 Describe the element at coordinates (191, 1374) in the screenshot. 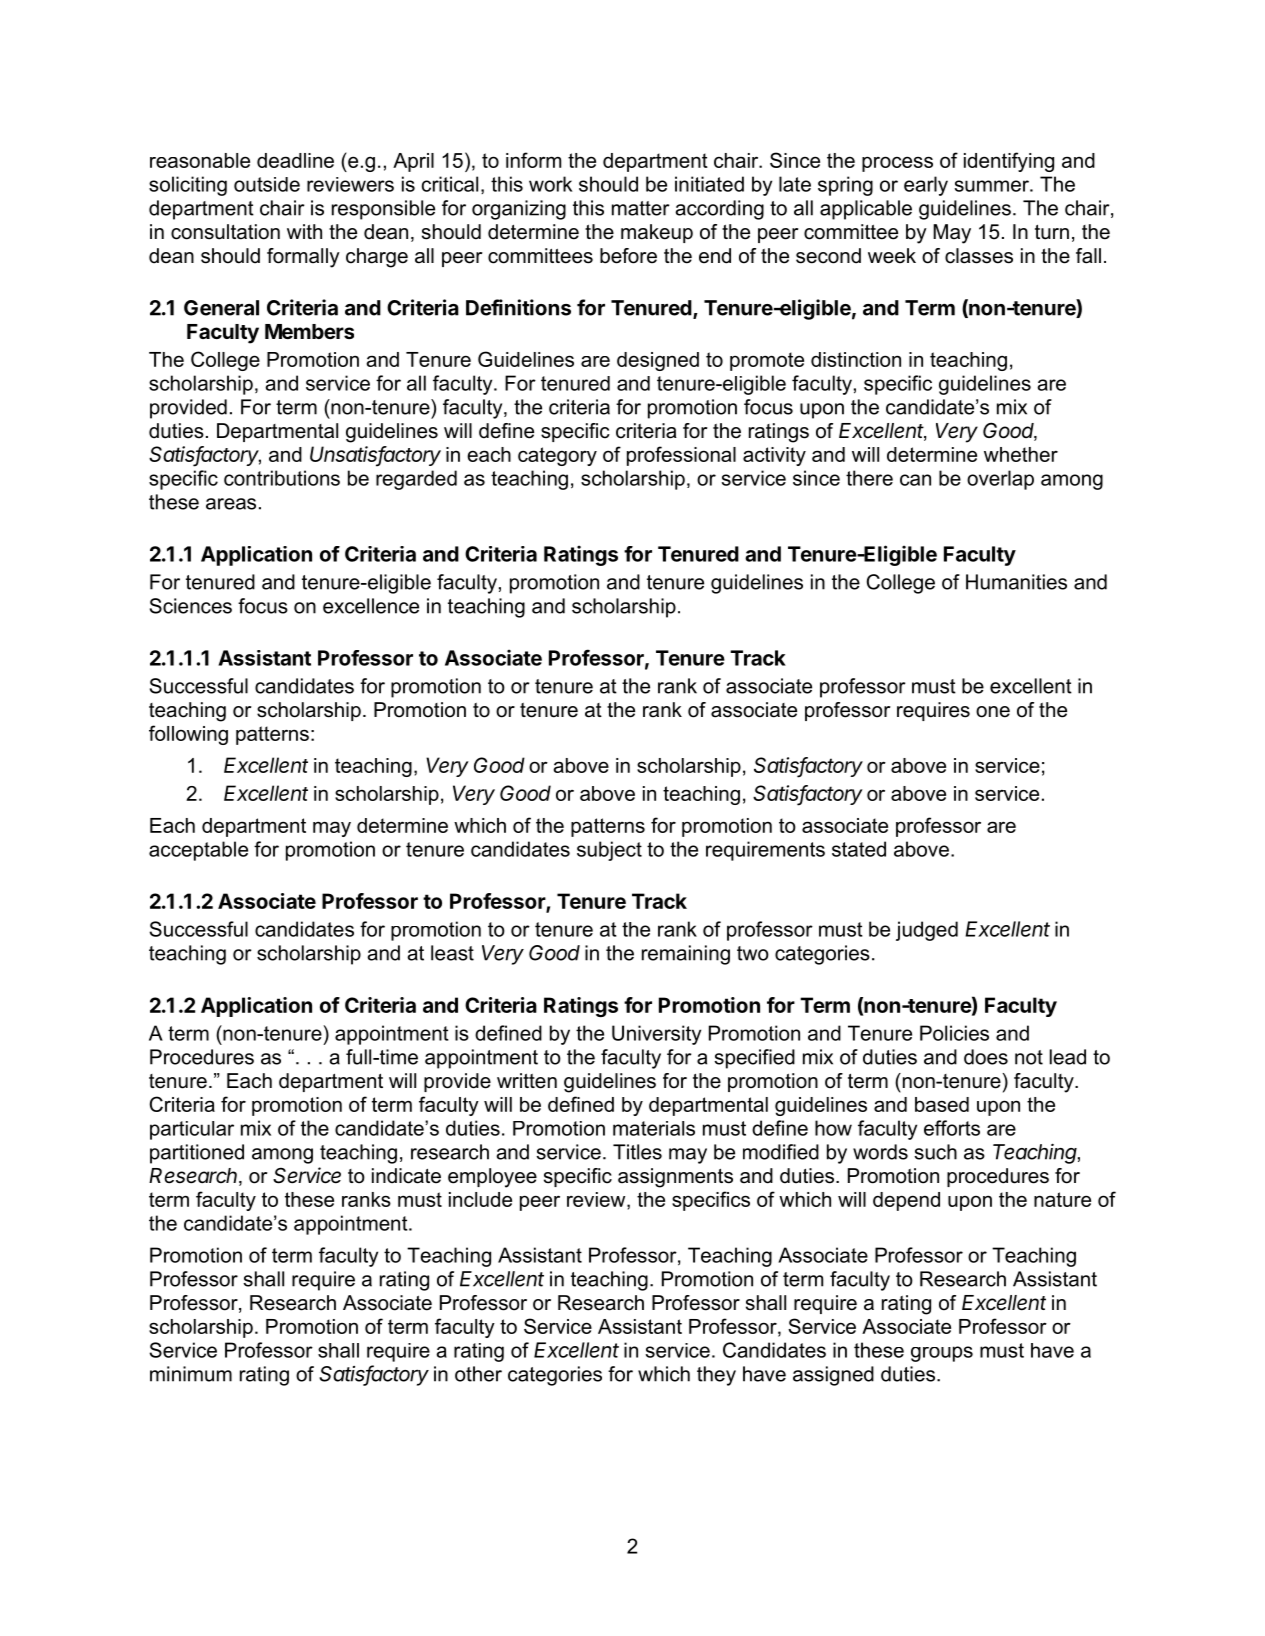

I see `minimum` at that location.
